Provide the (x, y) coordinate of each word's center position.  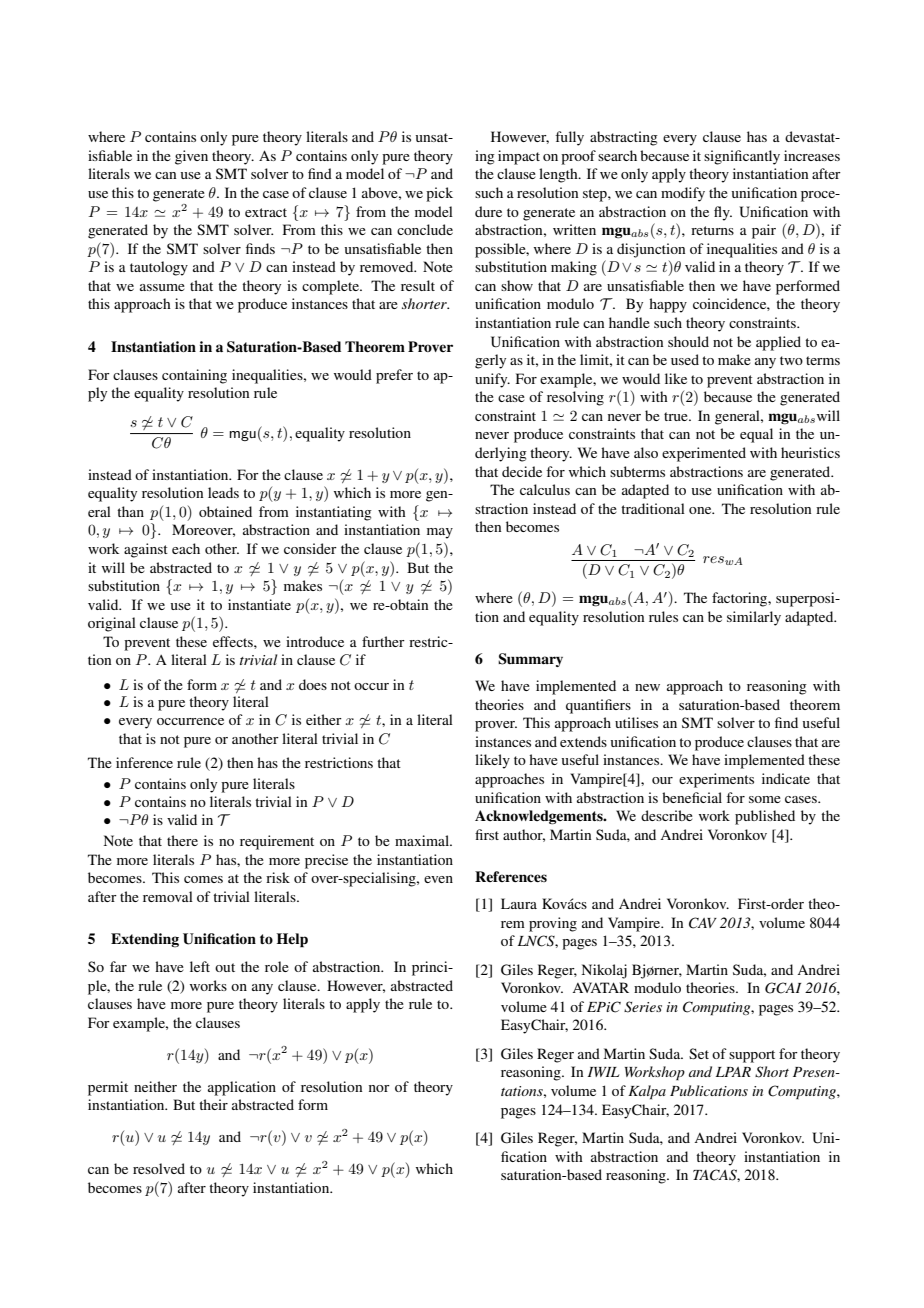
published (765, 817)
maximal (423, 840)
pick (439, 194)
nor (379, 1088)
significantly (742, 157)
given (191, 157)
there (182, 840)
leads (223, 492)
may (440, 533)
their (213, 1104)
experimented (704, 454)
